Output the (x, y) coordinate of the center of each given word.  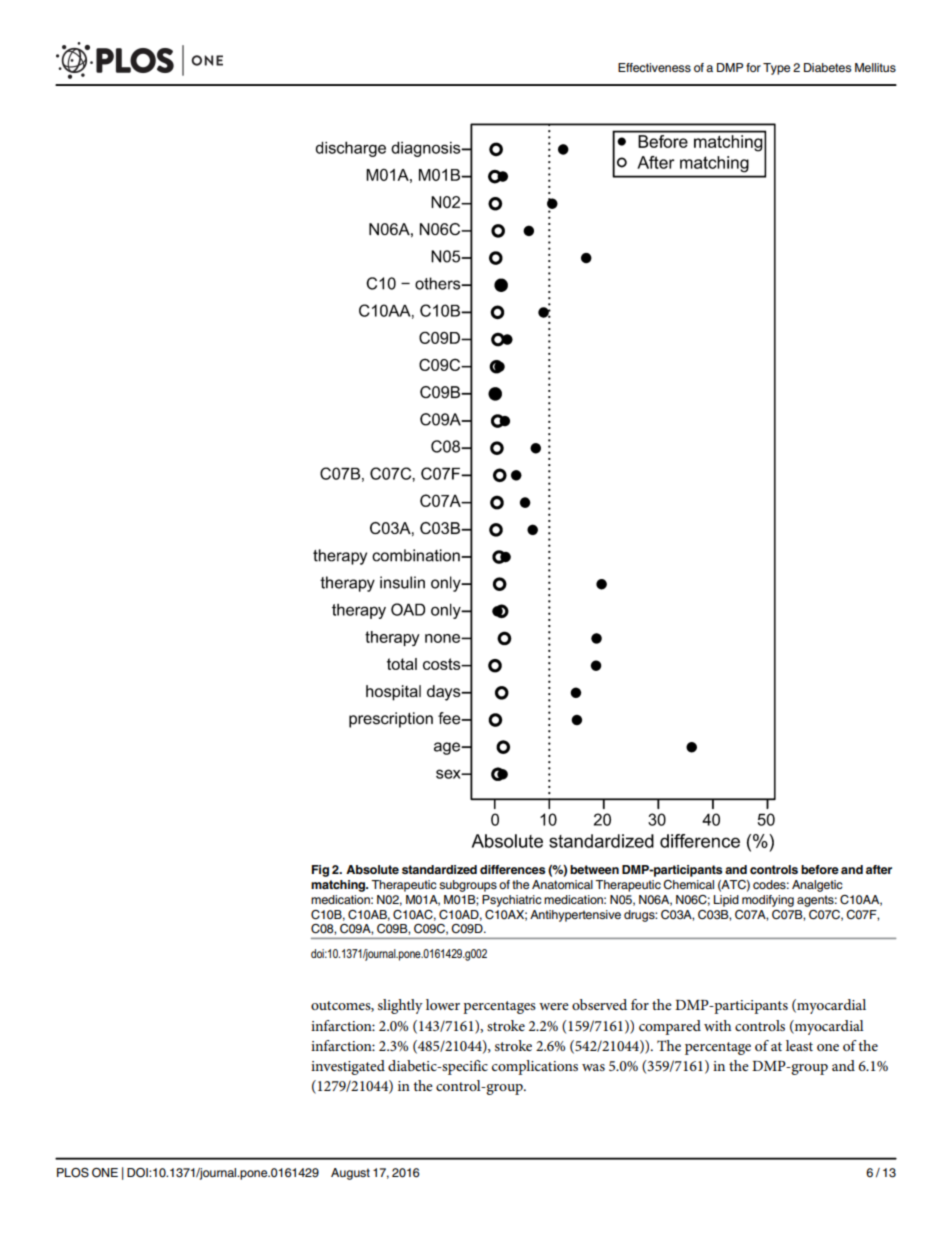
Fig (320, 871)
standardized (439, 869)
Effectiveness (654, 67)
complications (535, 1067)
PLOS (73, 1173)
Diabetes (827, 67)
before (820, 869)
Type (776, 69)
